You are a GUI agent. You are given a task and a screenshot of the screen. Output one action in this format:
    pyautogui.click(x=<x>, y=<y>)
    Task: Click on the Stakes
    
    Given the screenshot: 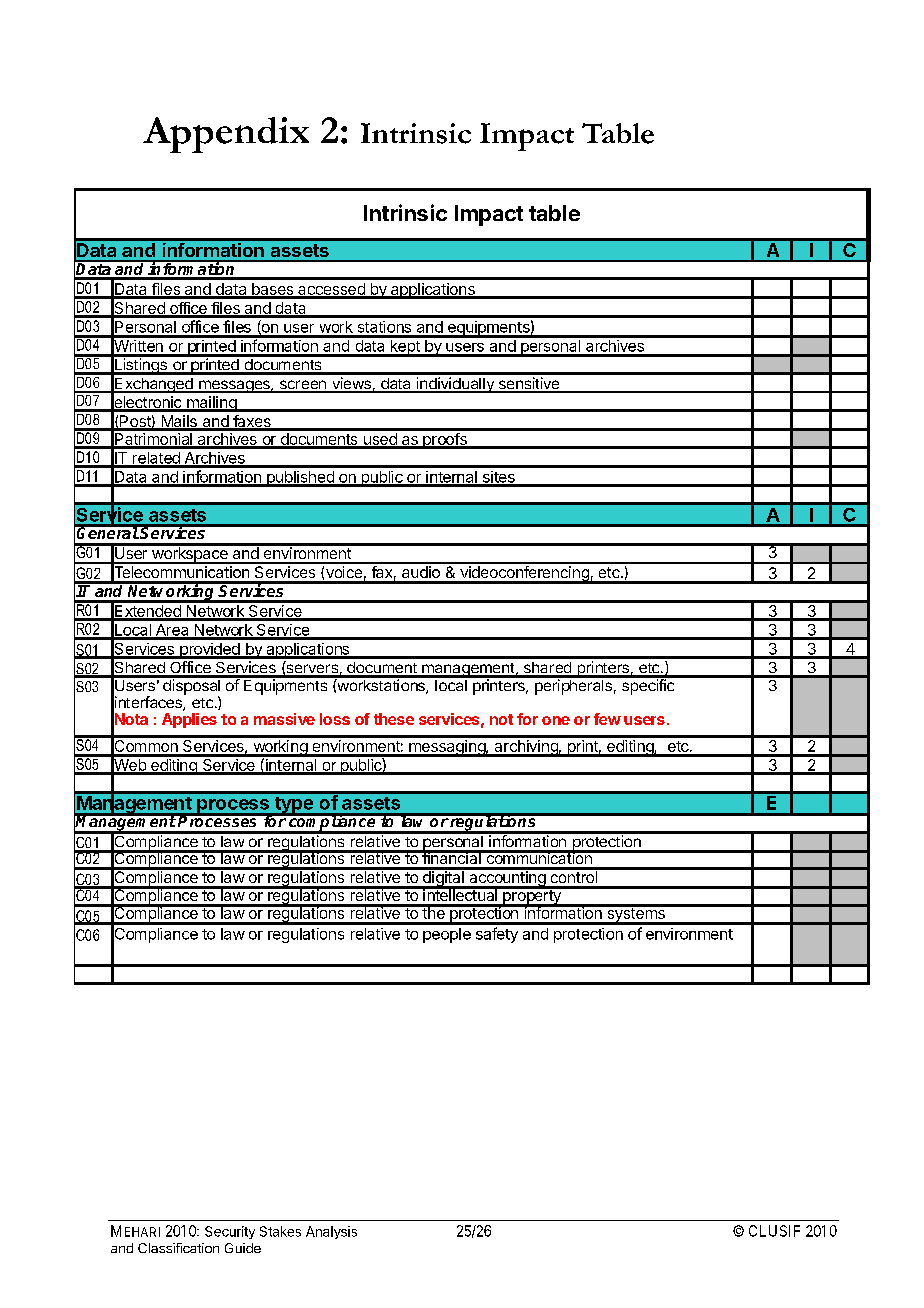 What is the action you would take?
    pyautogui.click(x=280, y=1231)
